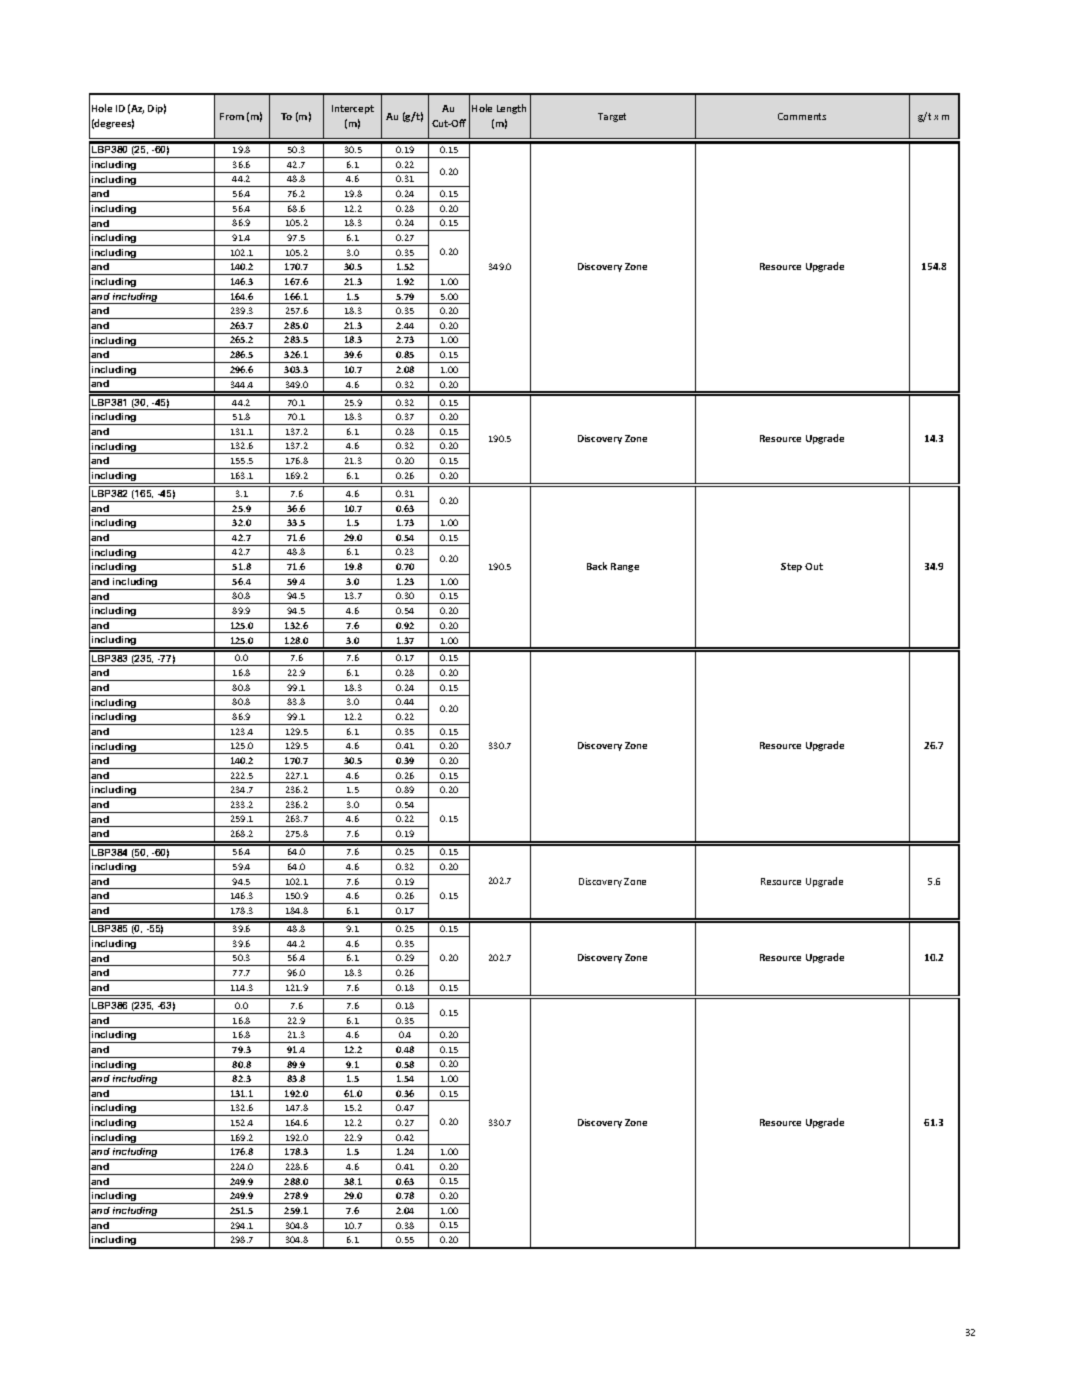 The width and height of the page is (1066, 1380). I want to click on Out, so click(814, 566).
